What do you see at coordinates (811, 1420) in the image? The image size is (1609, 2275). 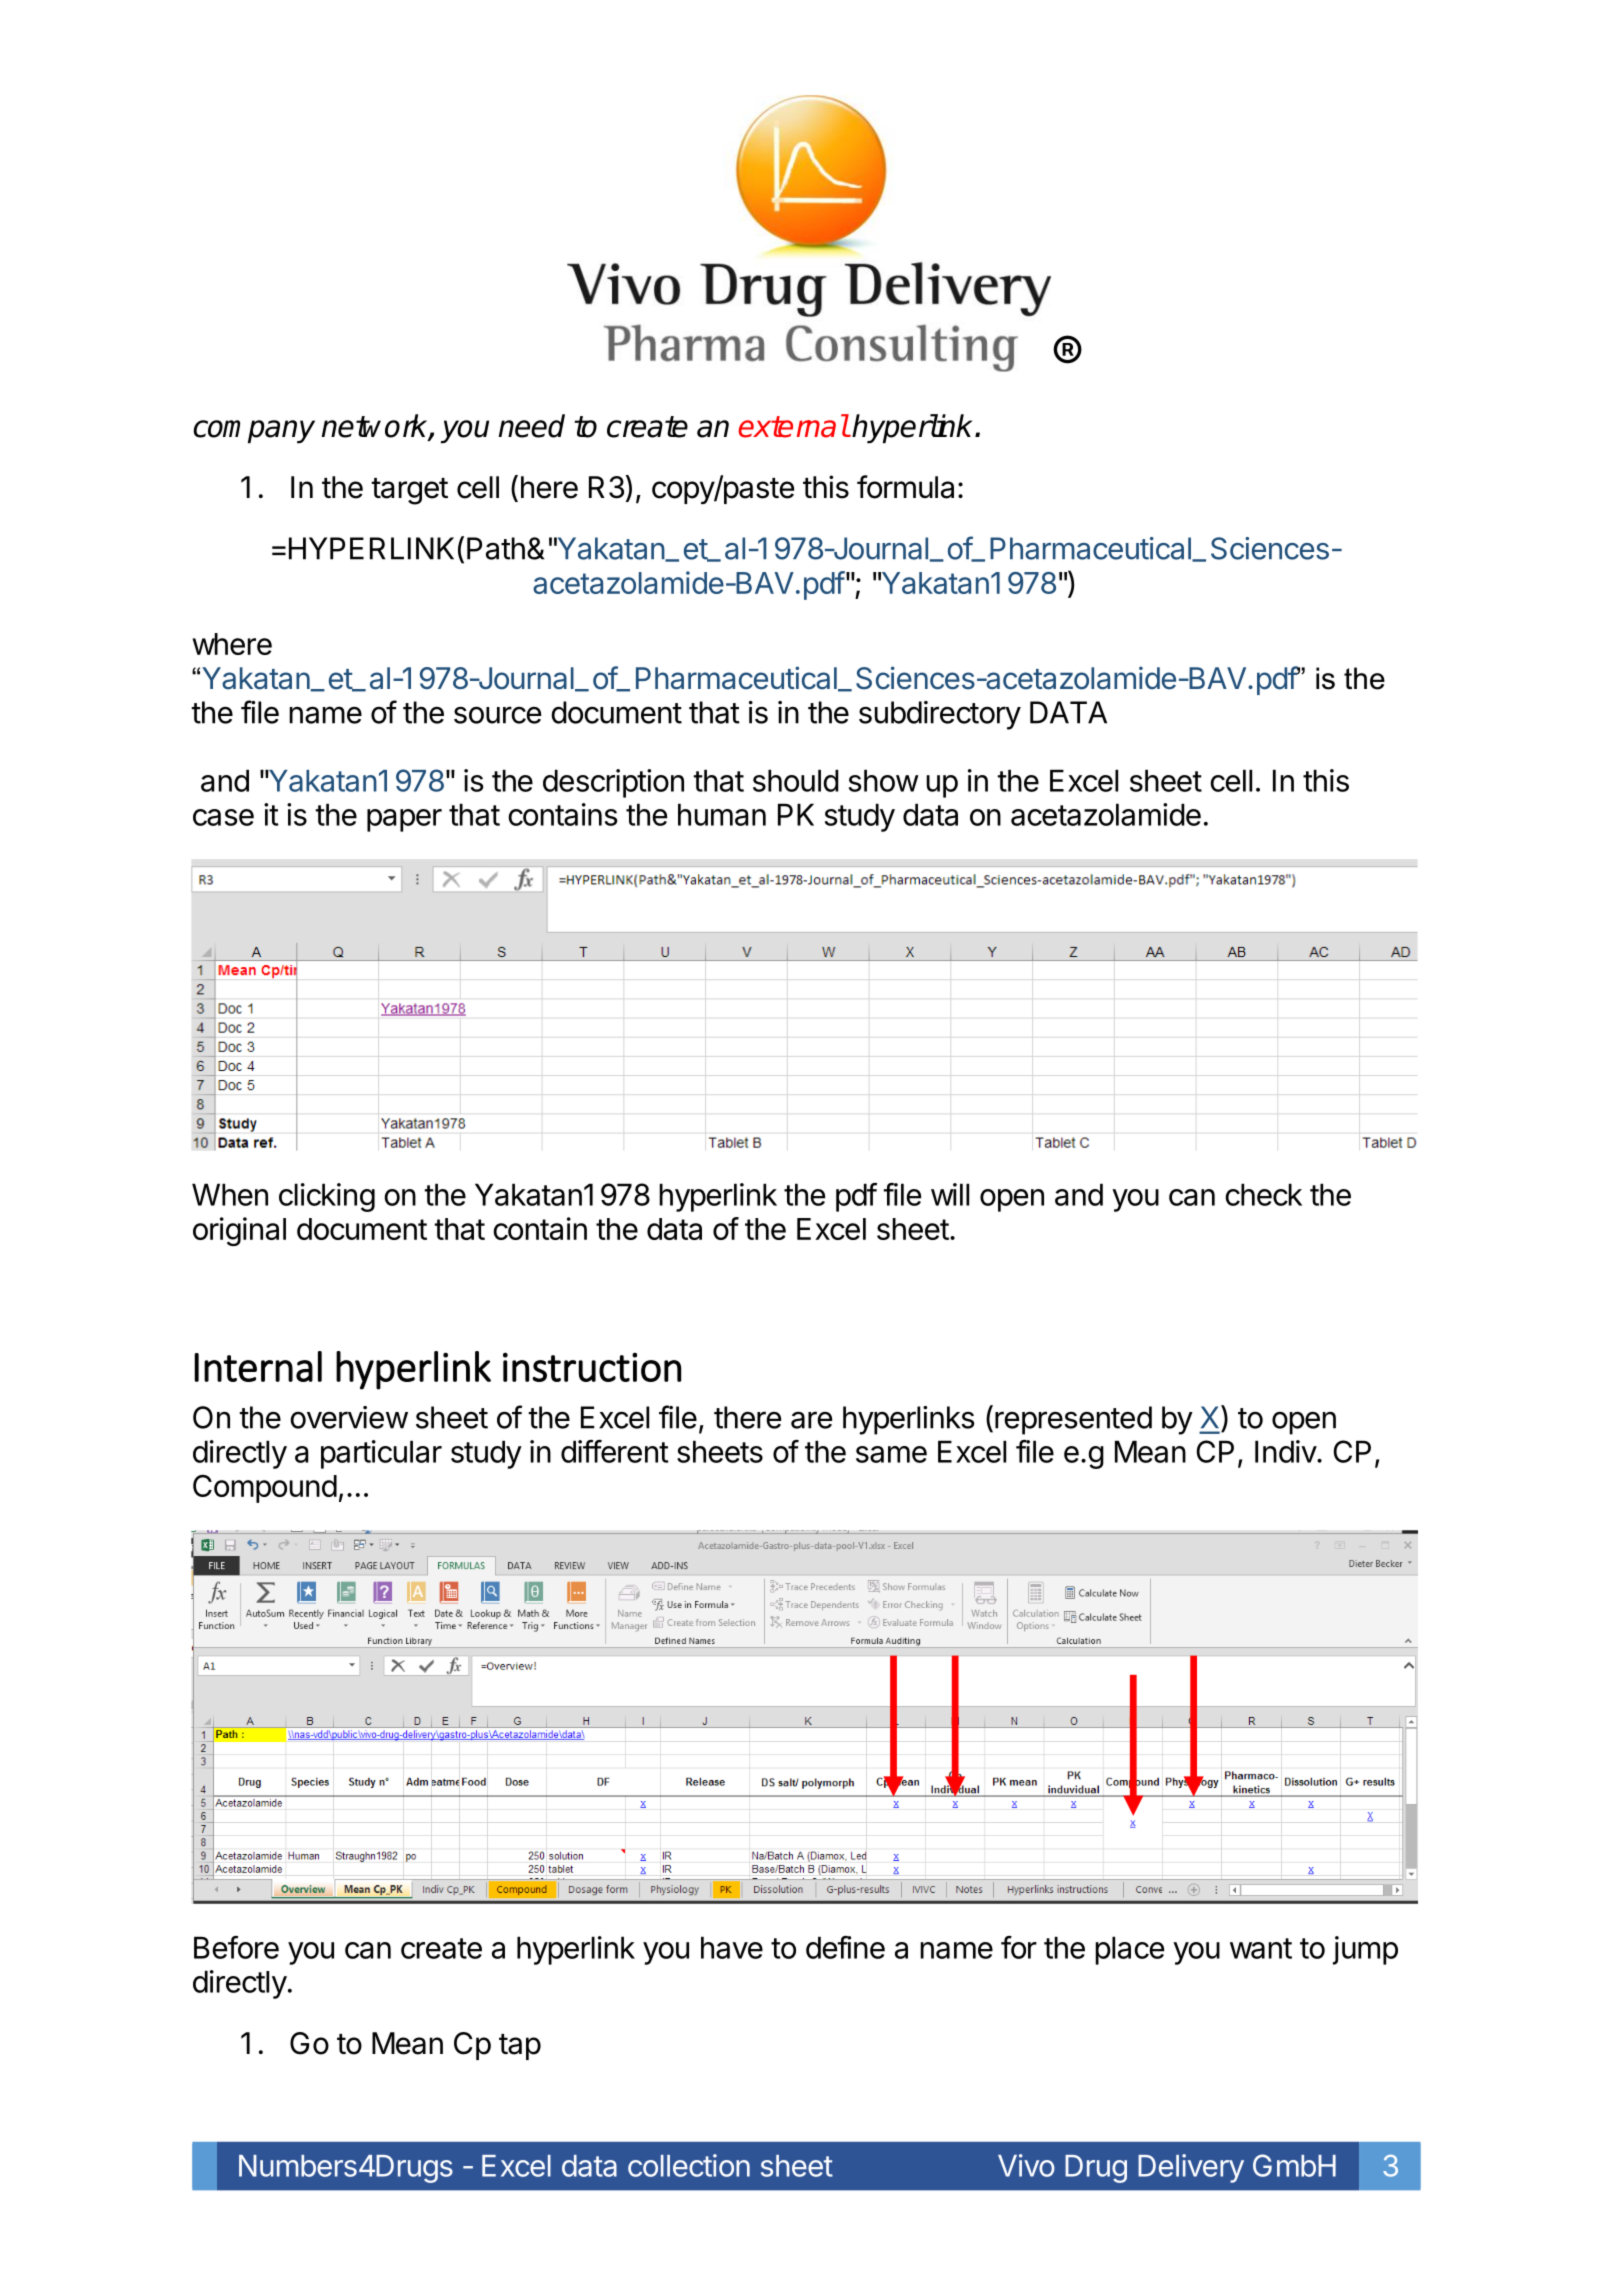 I see `are` at bounding box center [811, 1420].
